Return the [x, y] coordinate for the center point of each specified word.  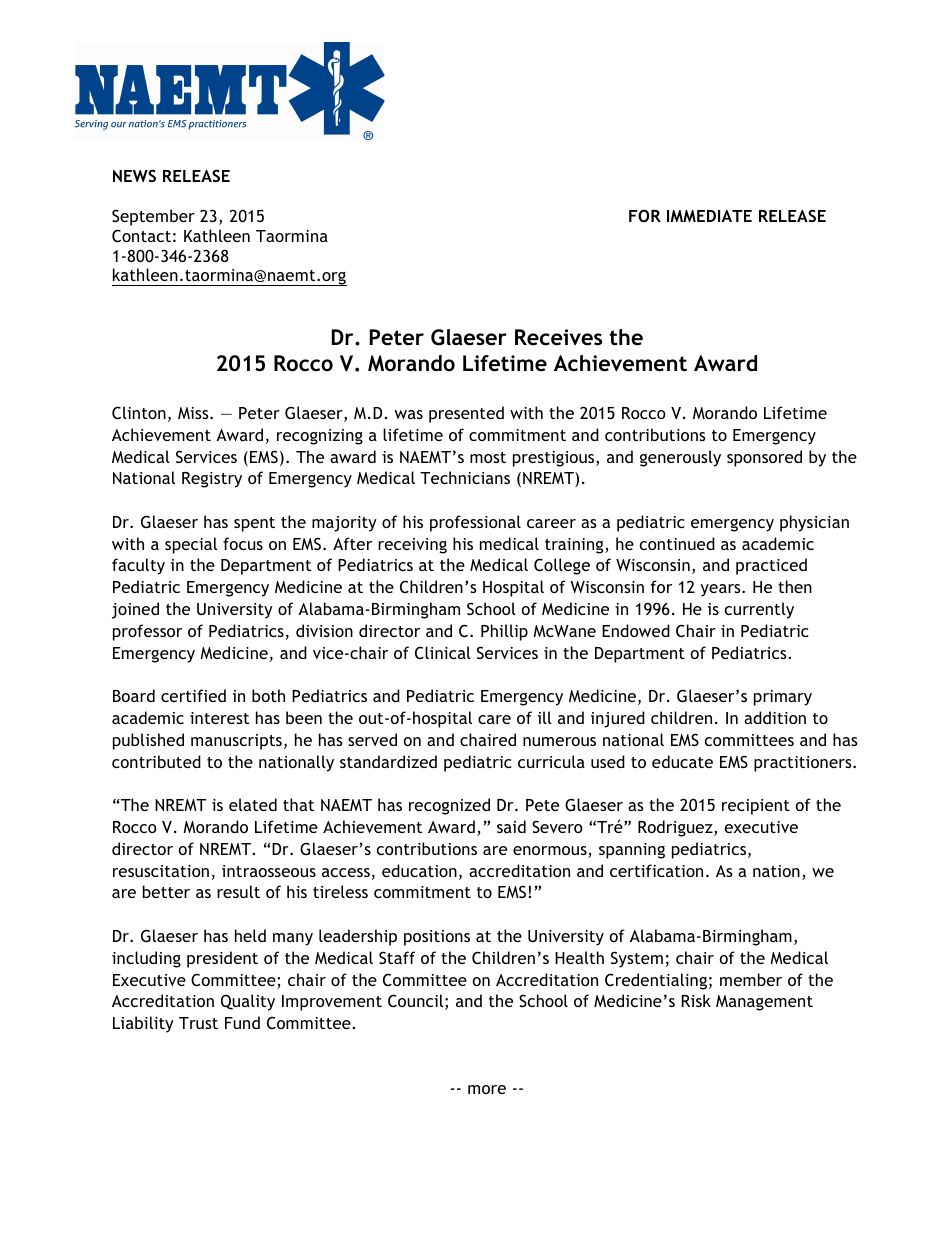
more [487, 1089]
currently [759, 610]
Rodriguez [676, 828]
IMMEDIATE [709, 216]
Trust [198, 1023]
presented [466, 414]
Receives [558, 337]
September [153, 217]
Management [764, 1003]
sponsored [764, 458]
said [511, 826]
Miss [194, 413]
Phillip [504, 632]
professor [147, 632]
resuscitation [161, 871]
